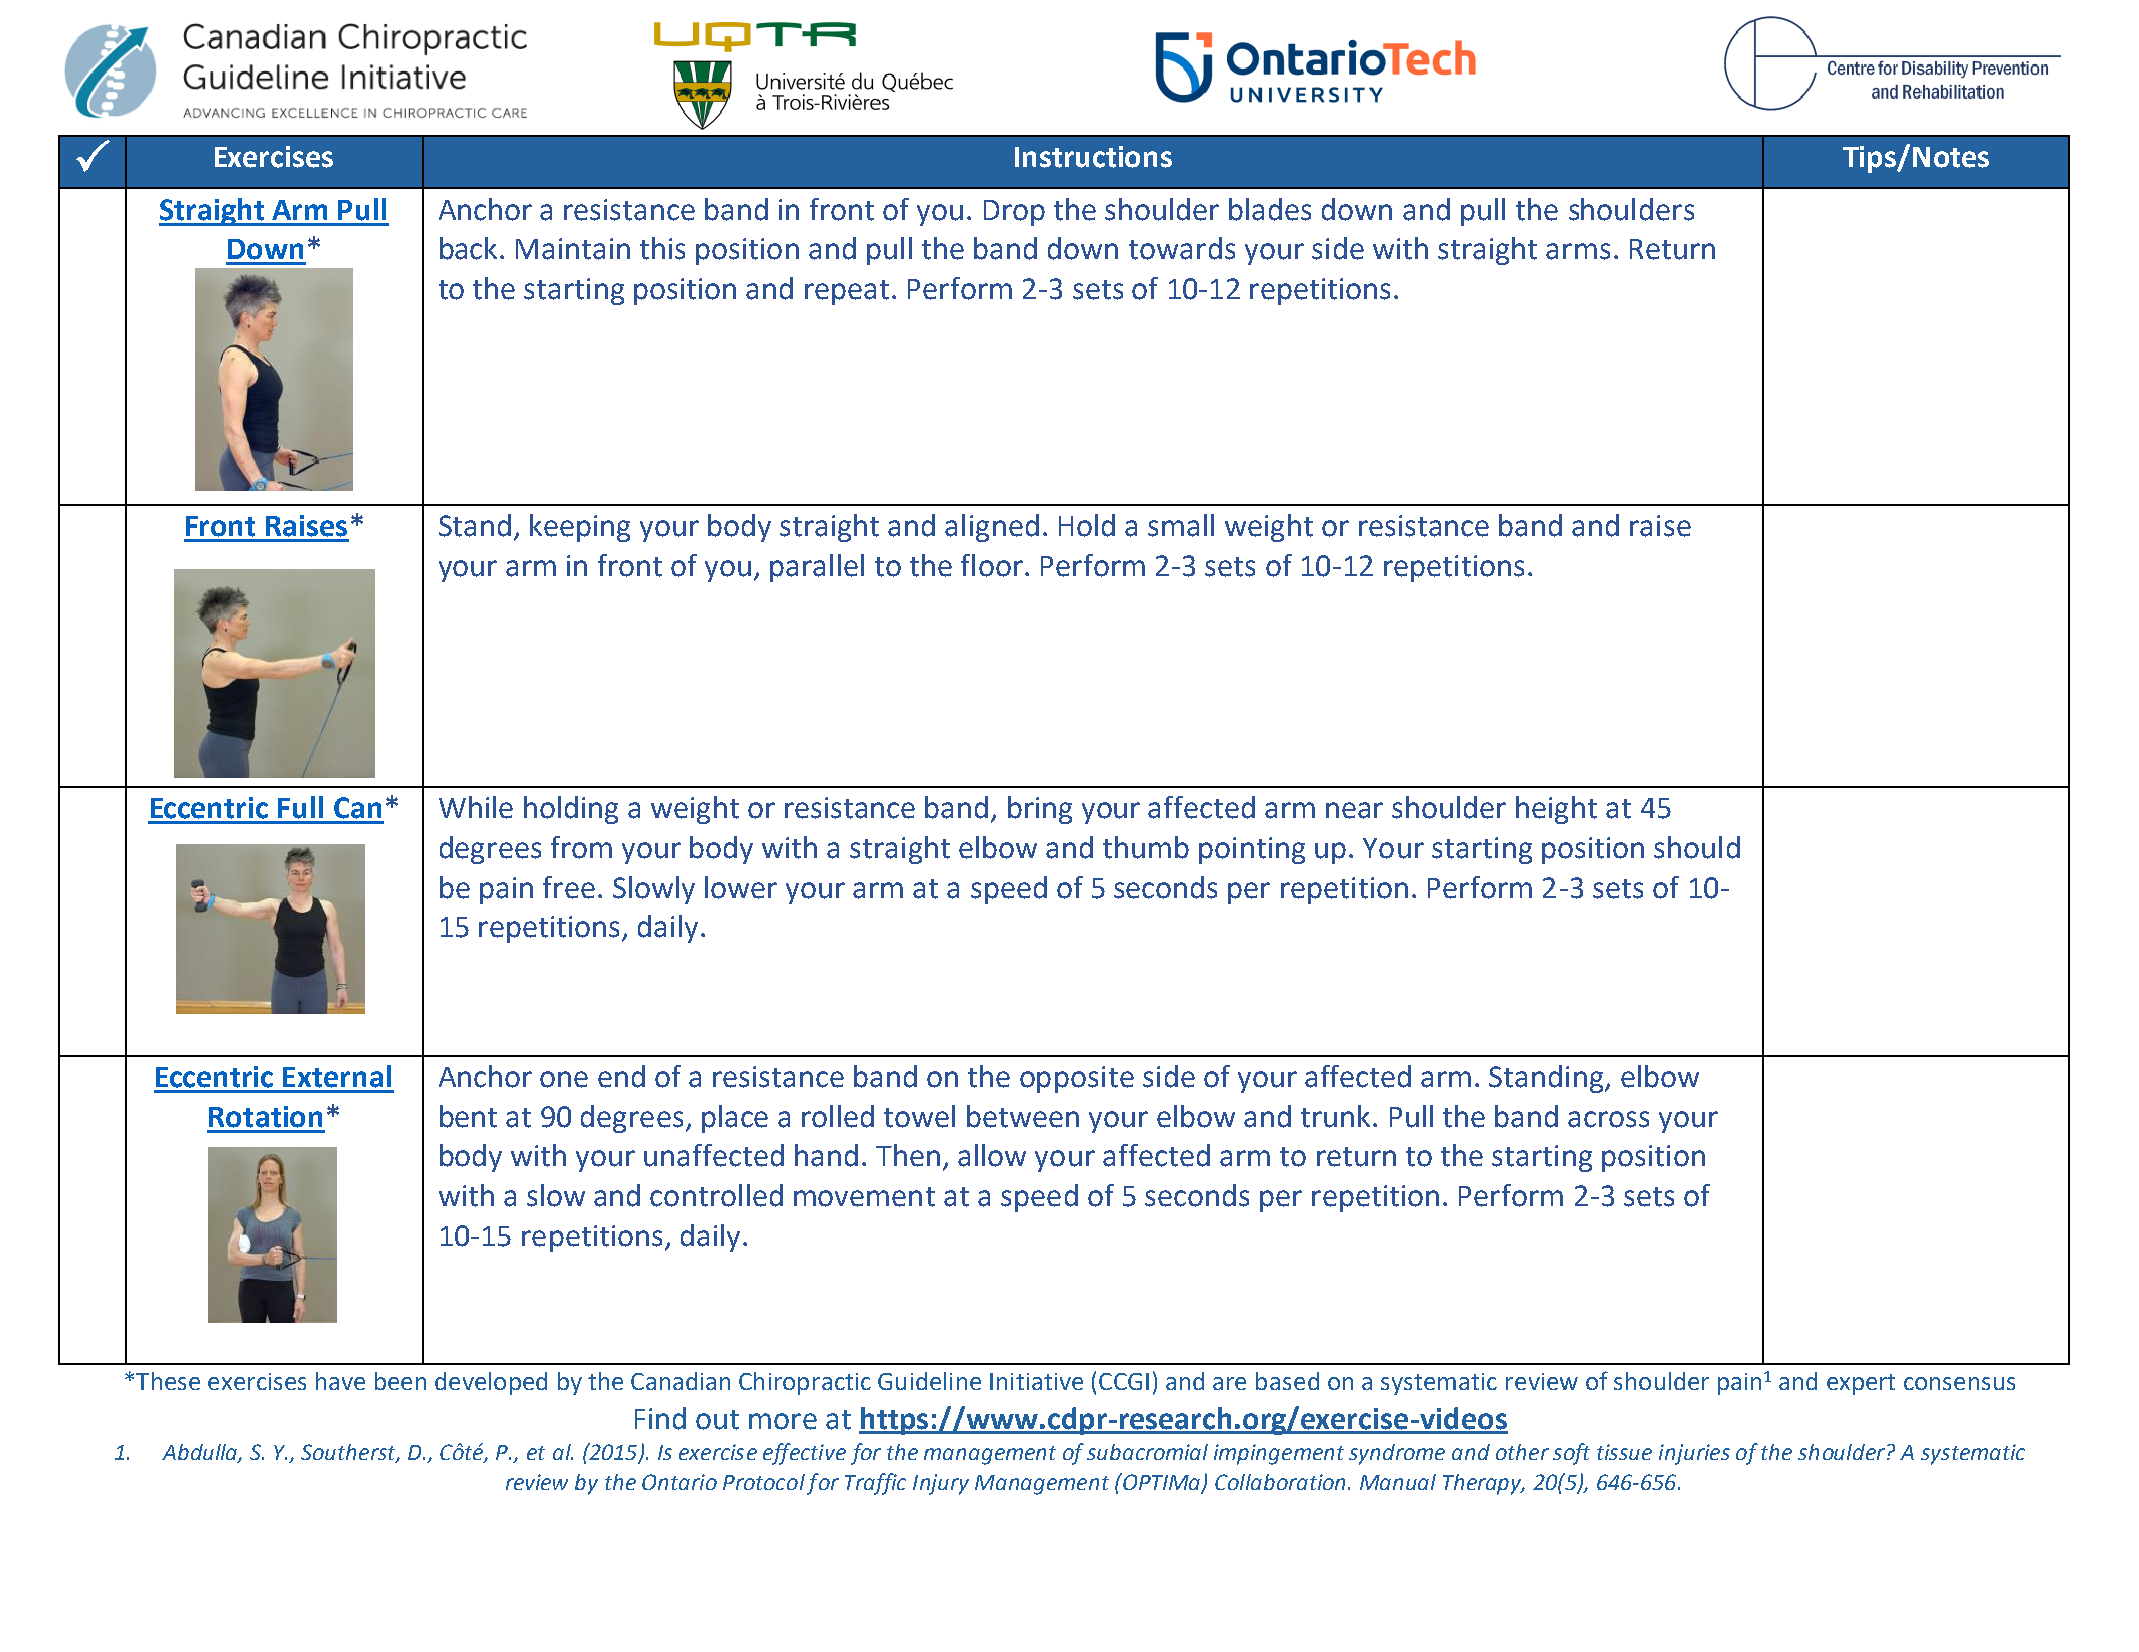 The height and width of the screenshot is (1652, 2139). I want to click on floor, so click(992, 565).
